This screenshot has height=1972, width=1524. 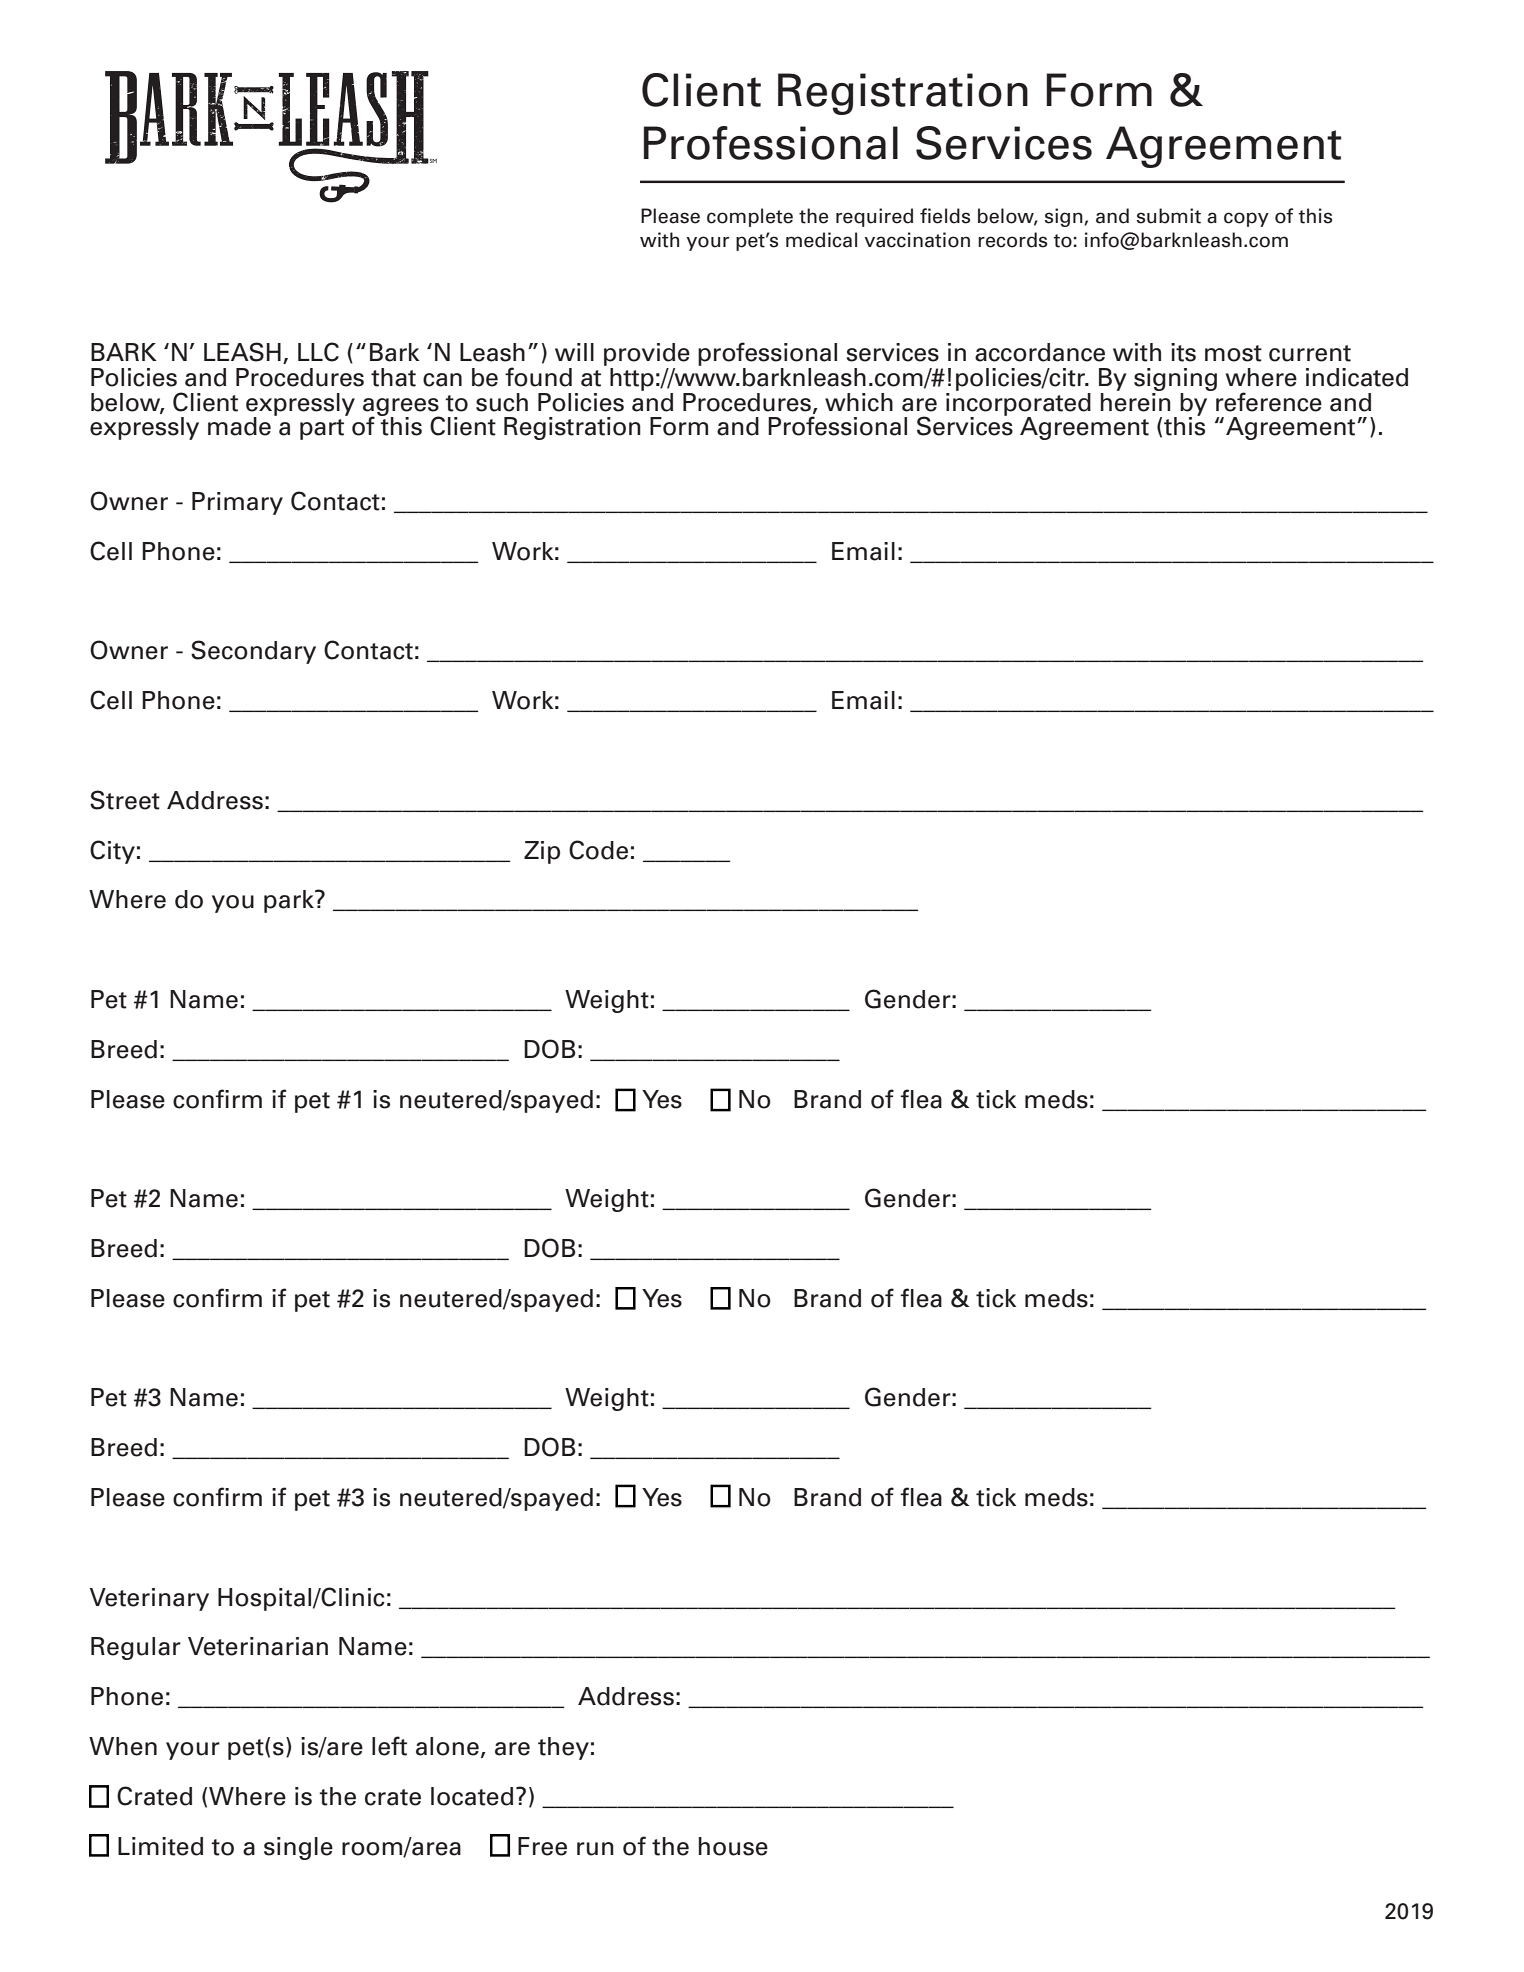 What do you see at coordinates (1269, 402) in the screenshot?
I see `reference` at bounding box center [1269, 402].
